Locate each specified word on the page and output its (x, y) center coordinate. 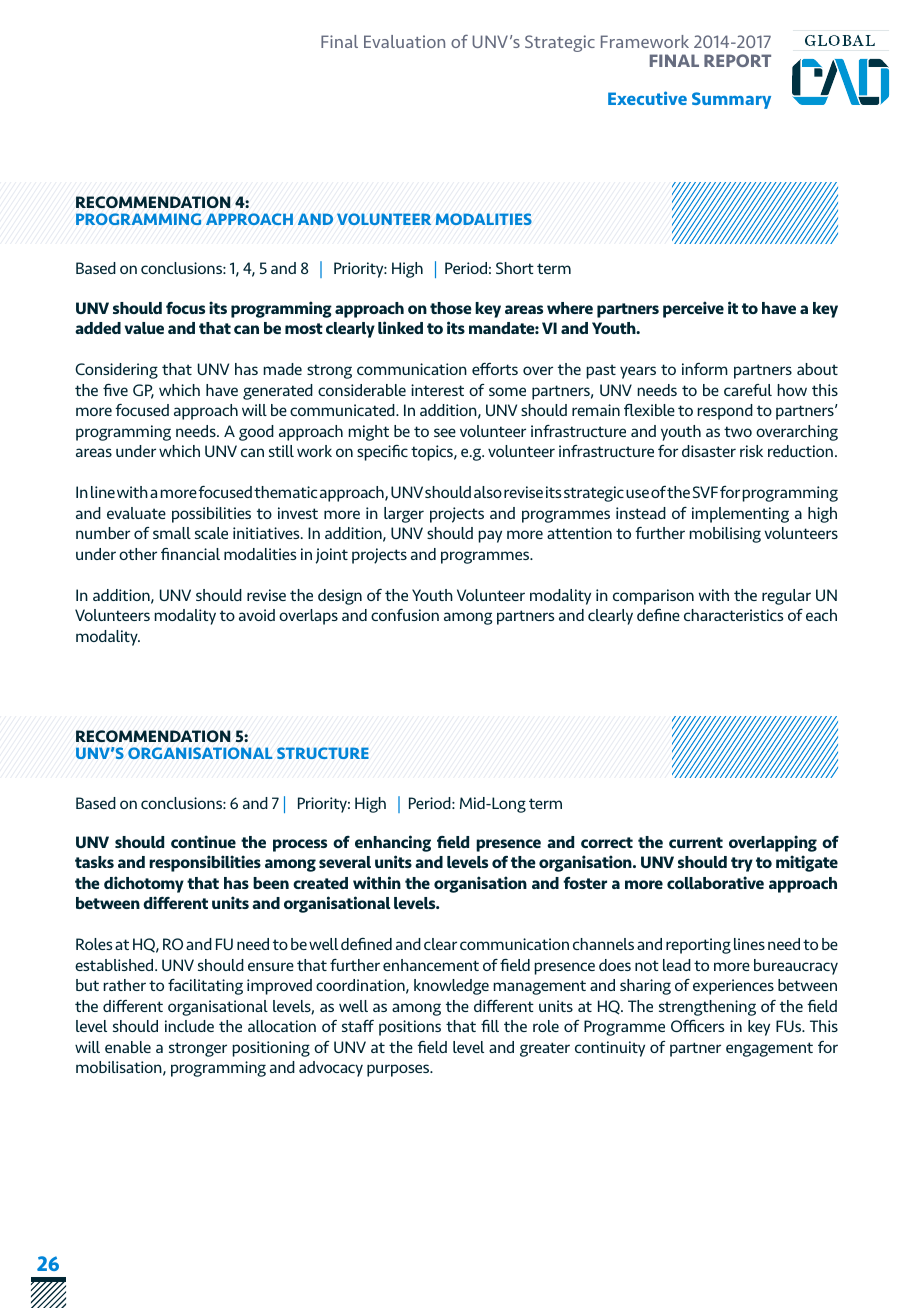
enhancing (393, 843)
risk (751, 451)
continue (203, 841)
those (451, 308)
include (189, 1026)
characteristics (734, 615)
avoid (257, 615)
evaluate (136, 513)
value (144, 328)
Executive (647, 98)
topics (433, 453)
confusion (405, 615)
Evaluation (404, 41)
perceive (693, 309)
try (742, 864)
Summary (731, 100)
